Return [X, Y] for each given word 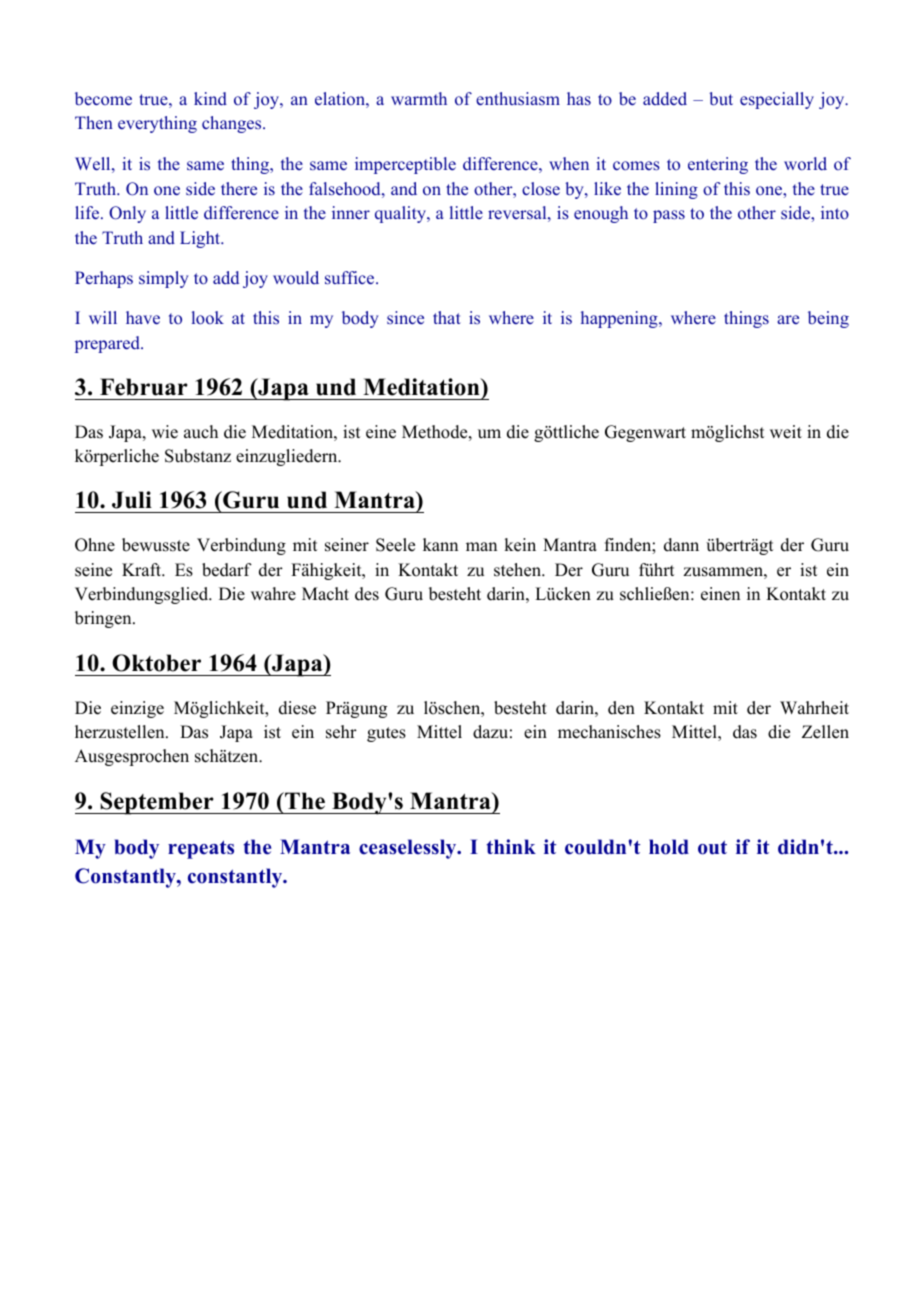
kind [210, 99]
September [157, 803]
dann [681, 545]
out [712, 847]
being [828, 319]
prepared [108, 344]
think [511, 846]
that [447, 317]
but [721, 99]
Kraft [143, 569]
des [367, 594]
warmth [419, 98]
